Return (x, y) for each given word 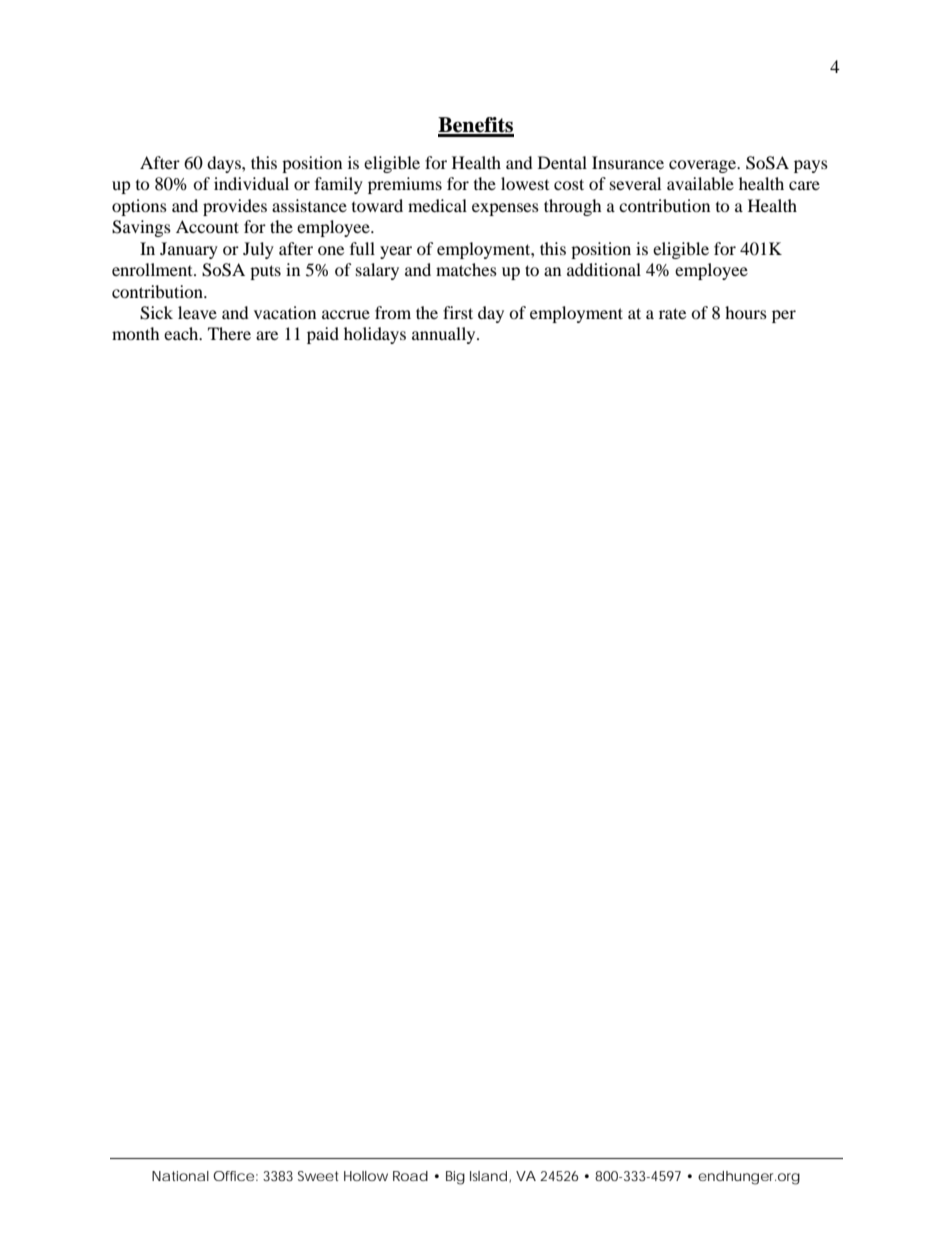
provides (235, 207)
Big (455, 1178)
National (180, 1176)
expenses (505, 209)
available (700, 183)
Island (490, 1176)
